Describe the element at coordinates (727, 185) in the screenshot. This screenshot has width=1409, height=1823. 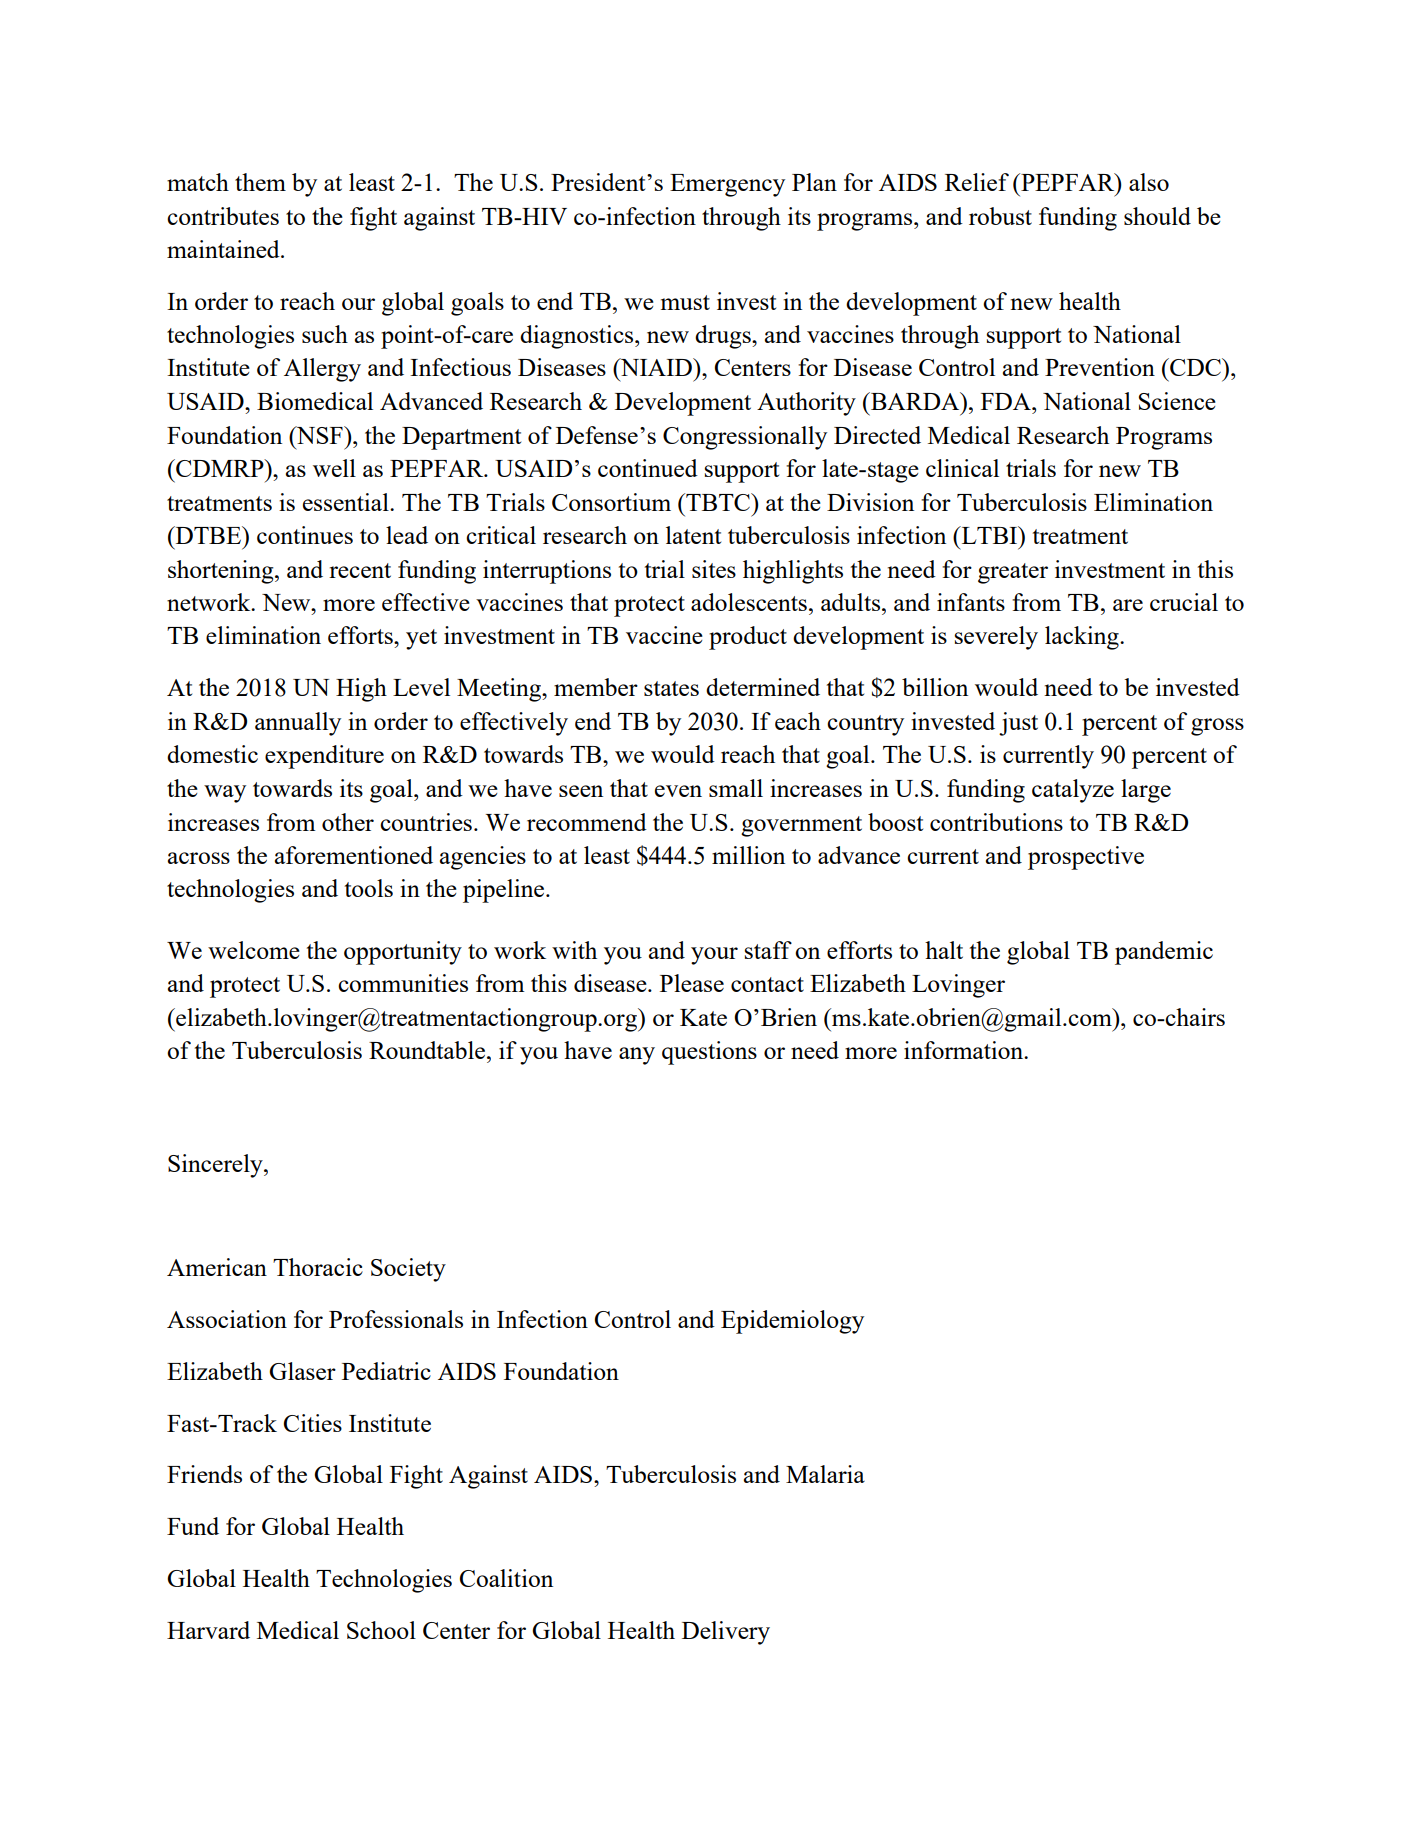
I see `Emergency` at that location.
